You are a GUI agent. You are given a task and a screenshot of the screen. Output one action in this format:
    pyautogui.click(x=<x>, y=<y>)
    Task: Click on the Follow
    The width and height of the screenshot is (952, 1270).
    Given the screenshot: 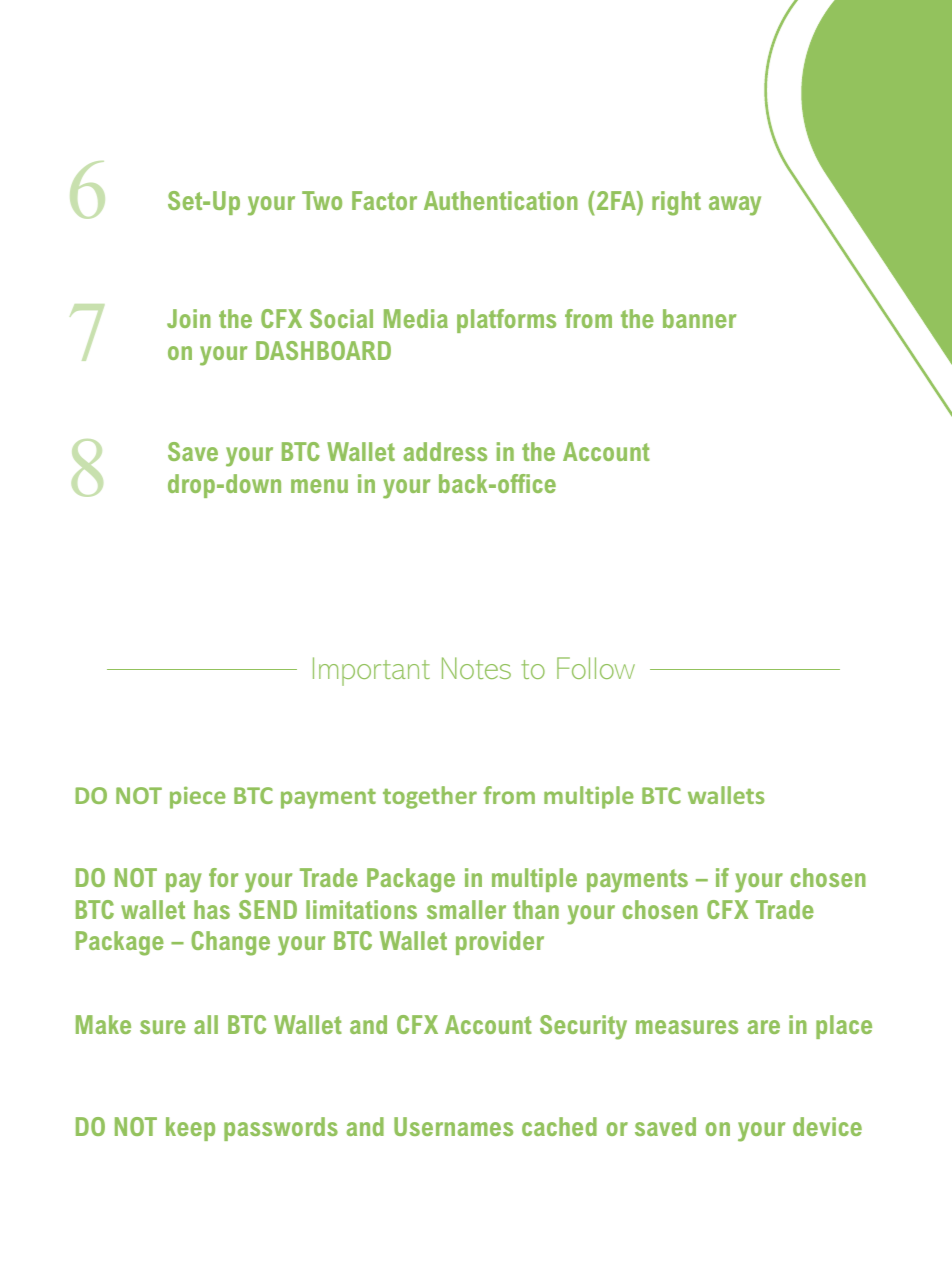 What is the action you would take?
    pyautogui.click(x=596, y=668)
